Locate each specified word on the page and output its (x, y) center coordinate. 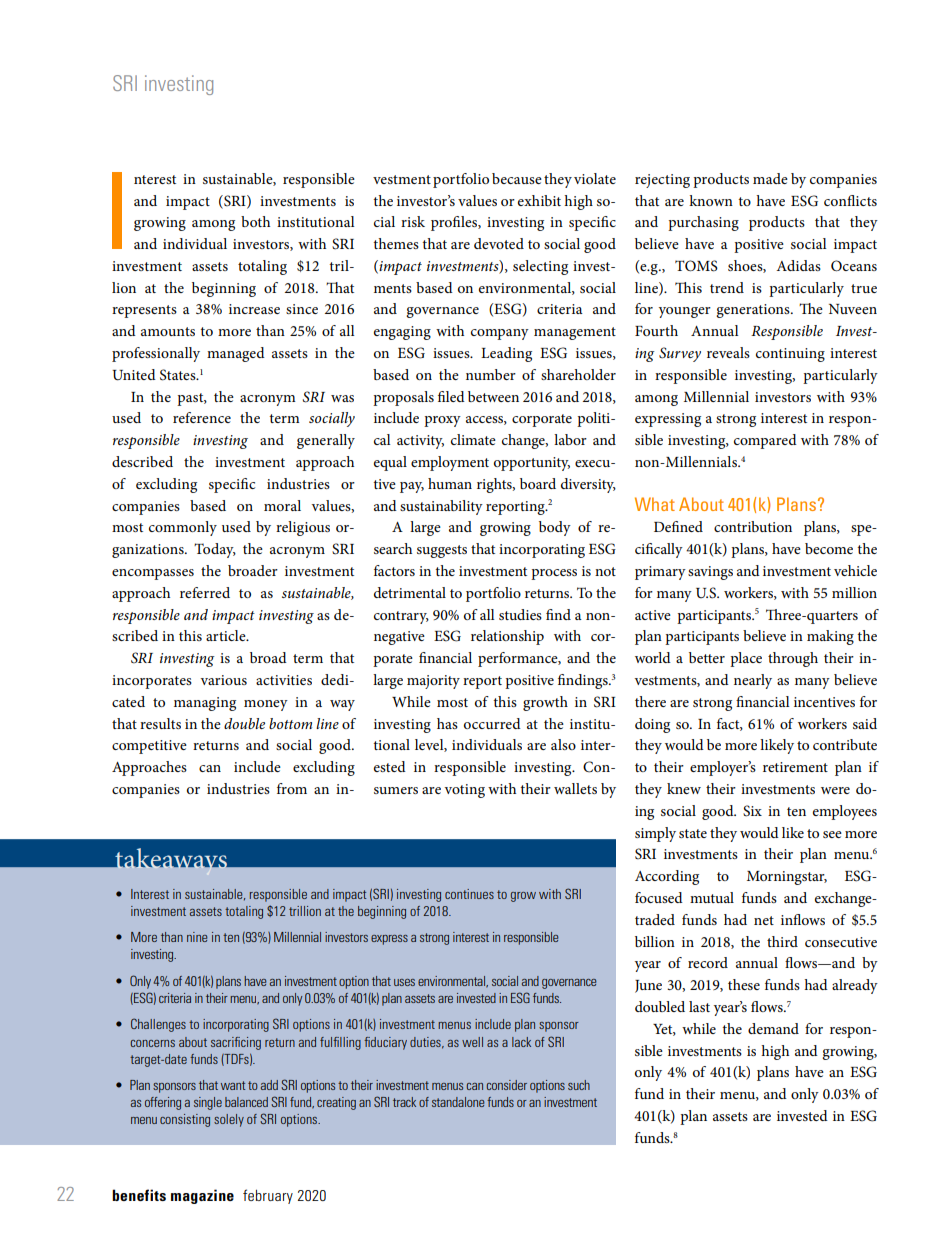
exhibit (539, 200)
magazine (202, 1196)
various (224, 680)
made (770, 178)
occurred (492, 723)
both (255, 221)
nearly (753, 681)
